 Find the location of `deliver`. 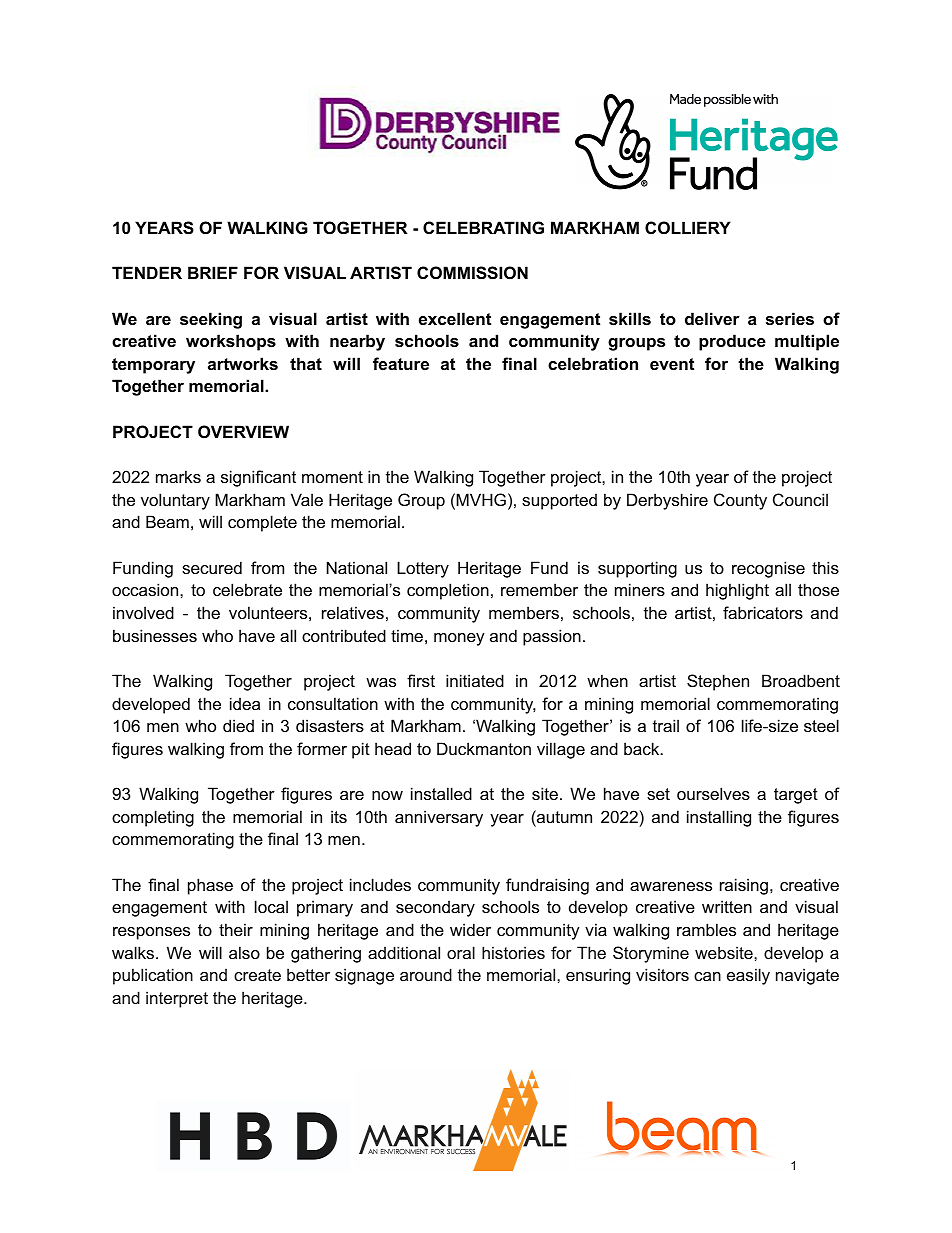

deliver is located at coordinates (712, 318).
